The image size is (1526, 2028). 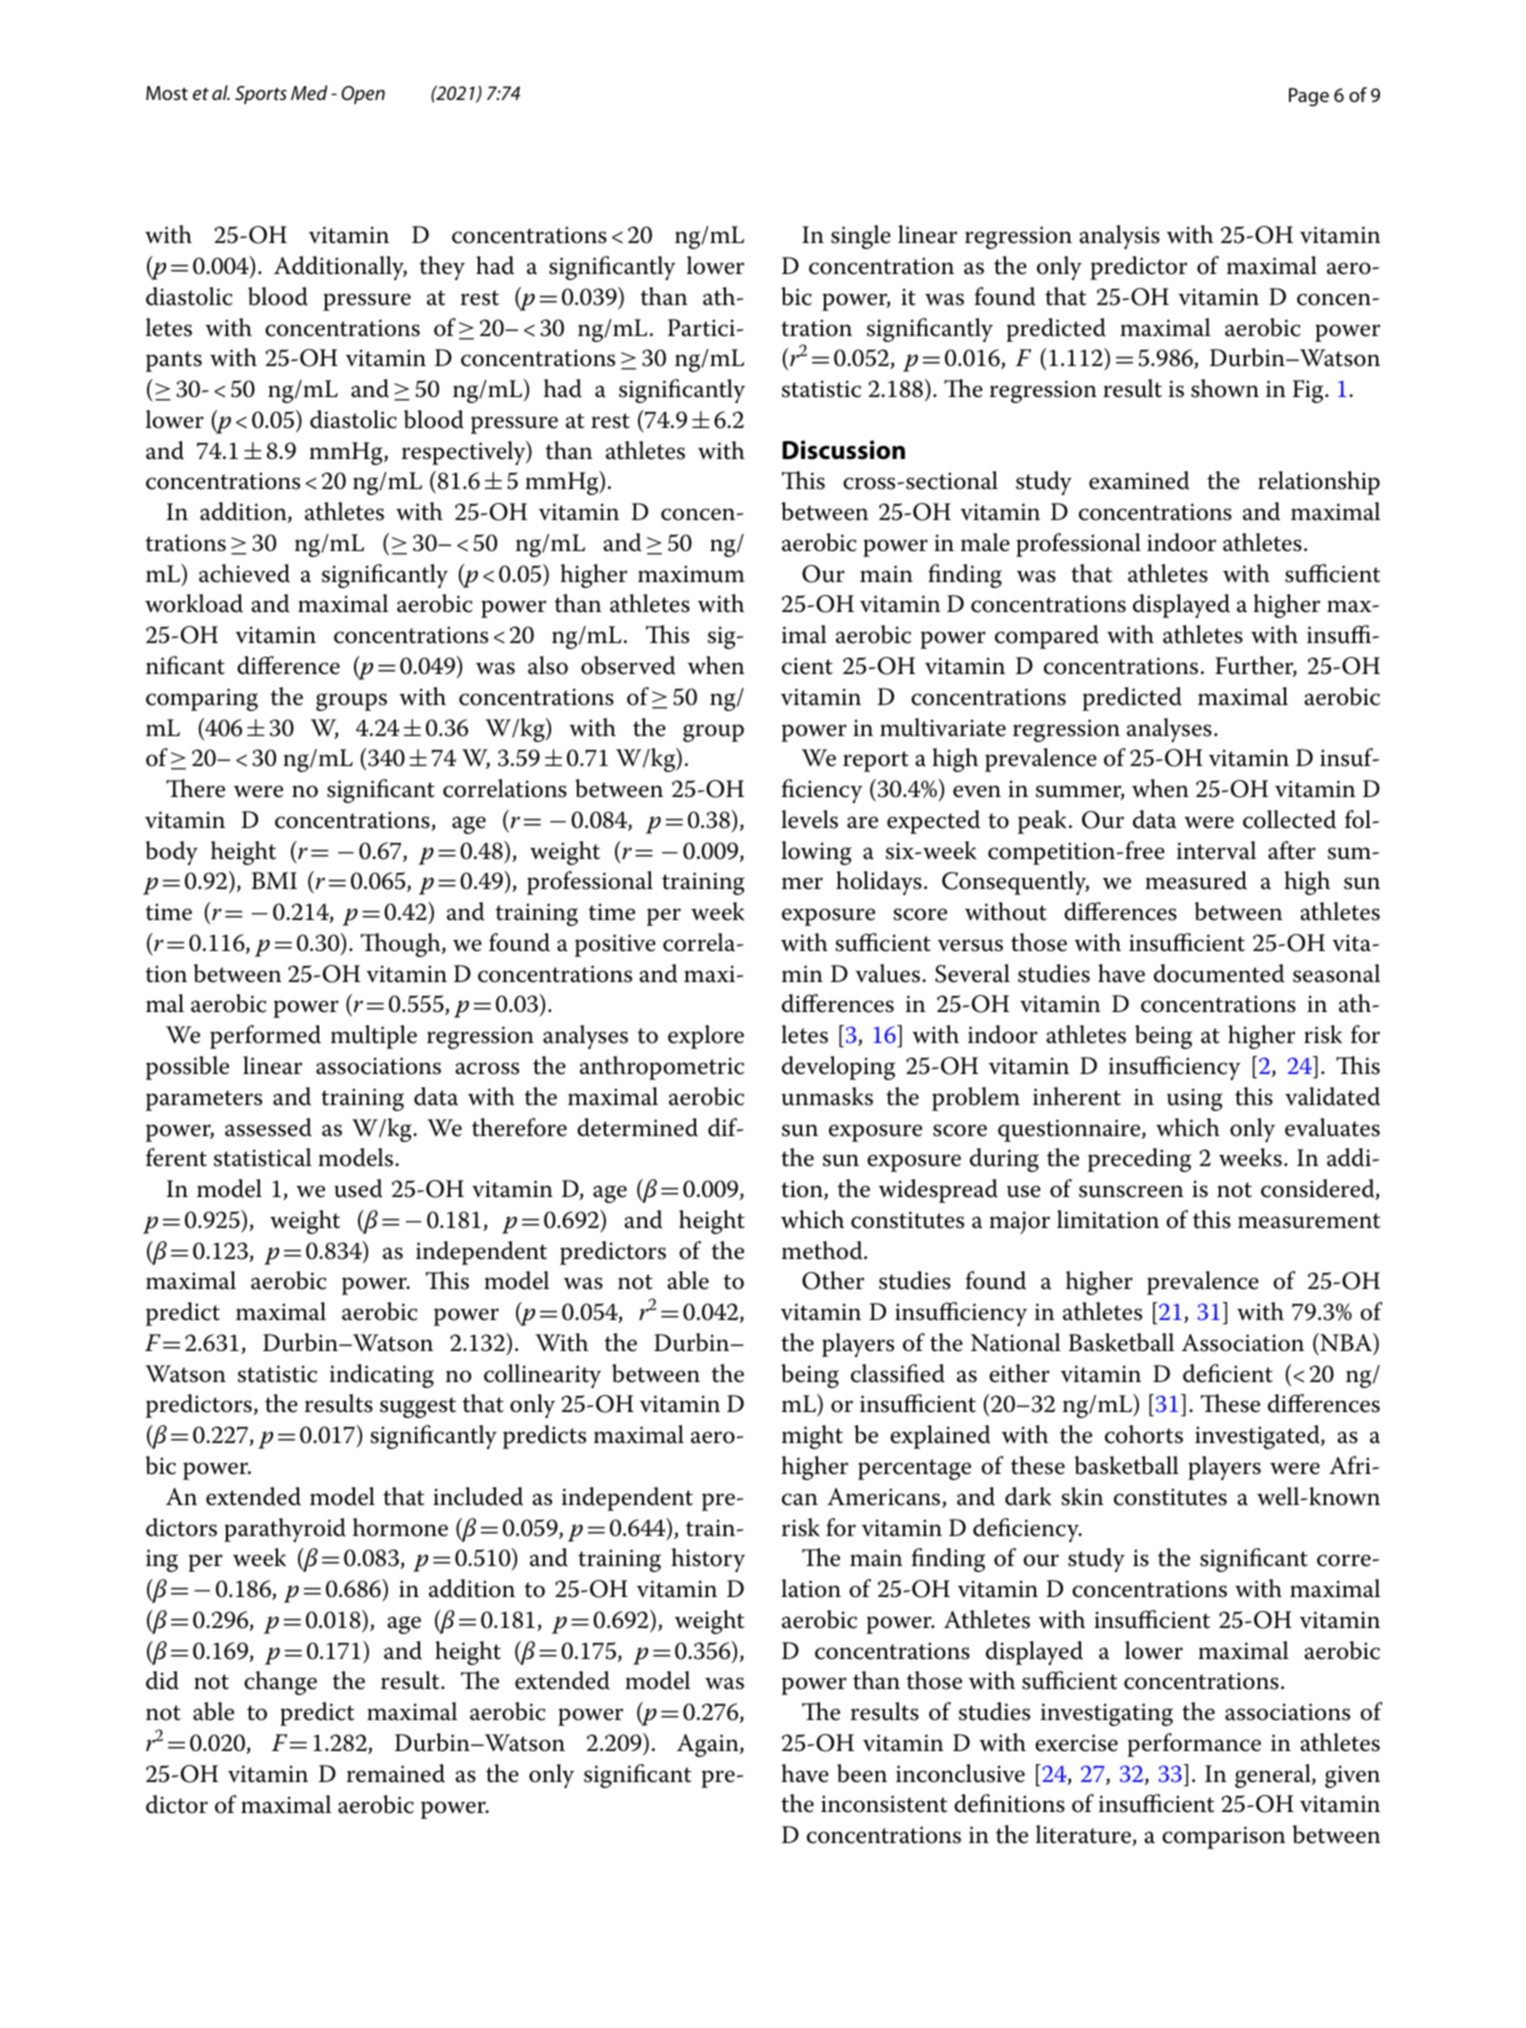 I want to click on used, so click(x=358, y=1188).
